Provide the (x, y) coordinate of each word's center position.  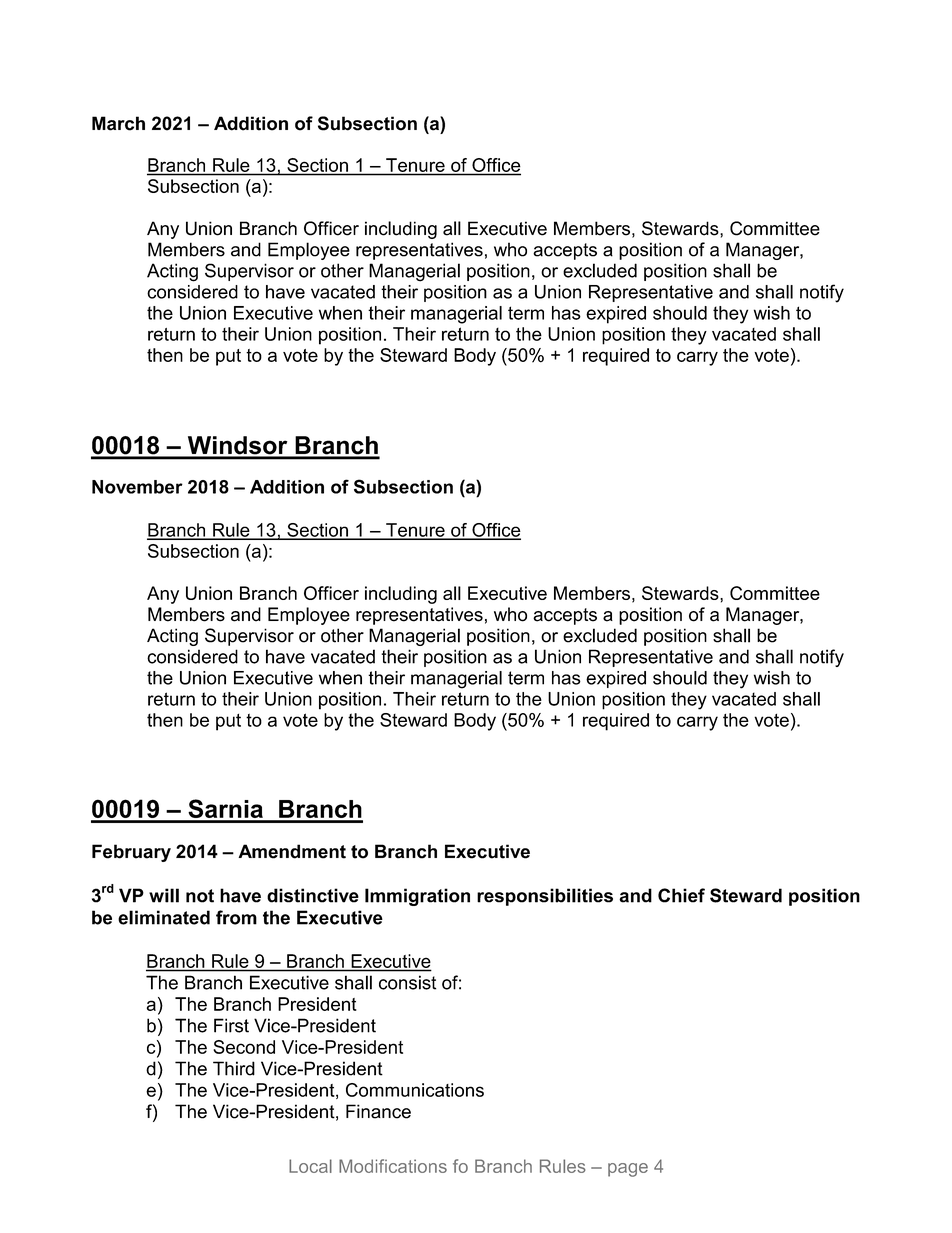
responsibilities (545, 897)
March (118, 123)
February (131, 853)
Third (234, 1068)
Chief (681, 895)
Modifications (393, 1166)
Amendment (292, 851)
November (137, 487)
